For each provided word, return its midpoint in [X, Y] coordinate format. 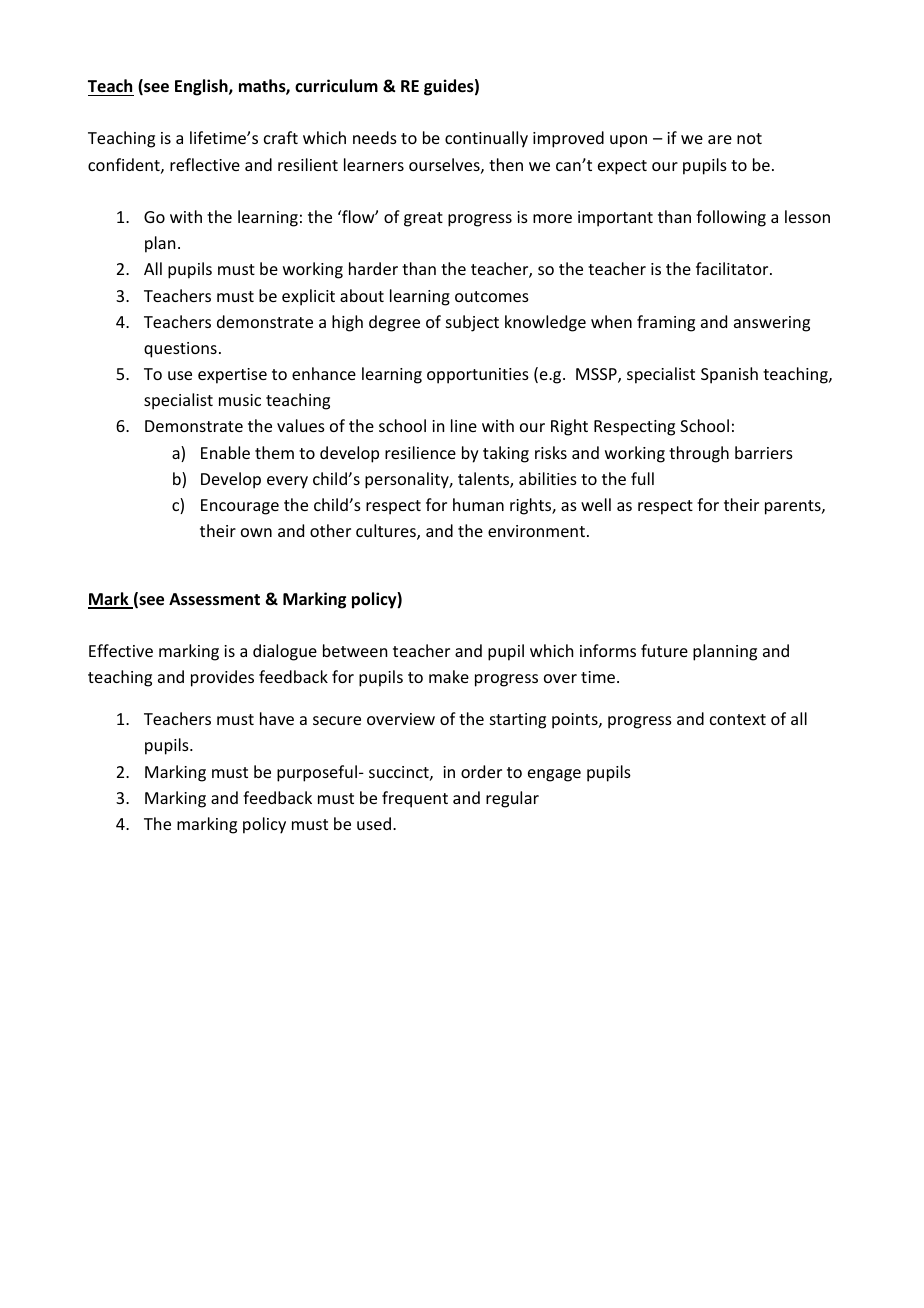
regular [512, 799]
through [699, 454]
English [202, 87]
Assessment [214, 599]
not [749, 138]
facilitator [733, 268]
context [738, 719]
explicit [308, 297]
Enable [225, 452]
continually [486, 139]
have [277, 718]
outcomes [492, 296]
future [664, 650]
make [449, 676]
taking [506, 454]
